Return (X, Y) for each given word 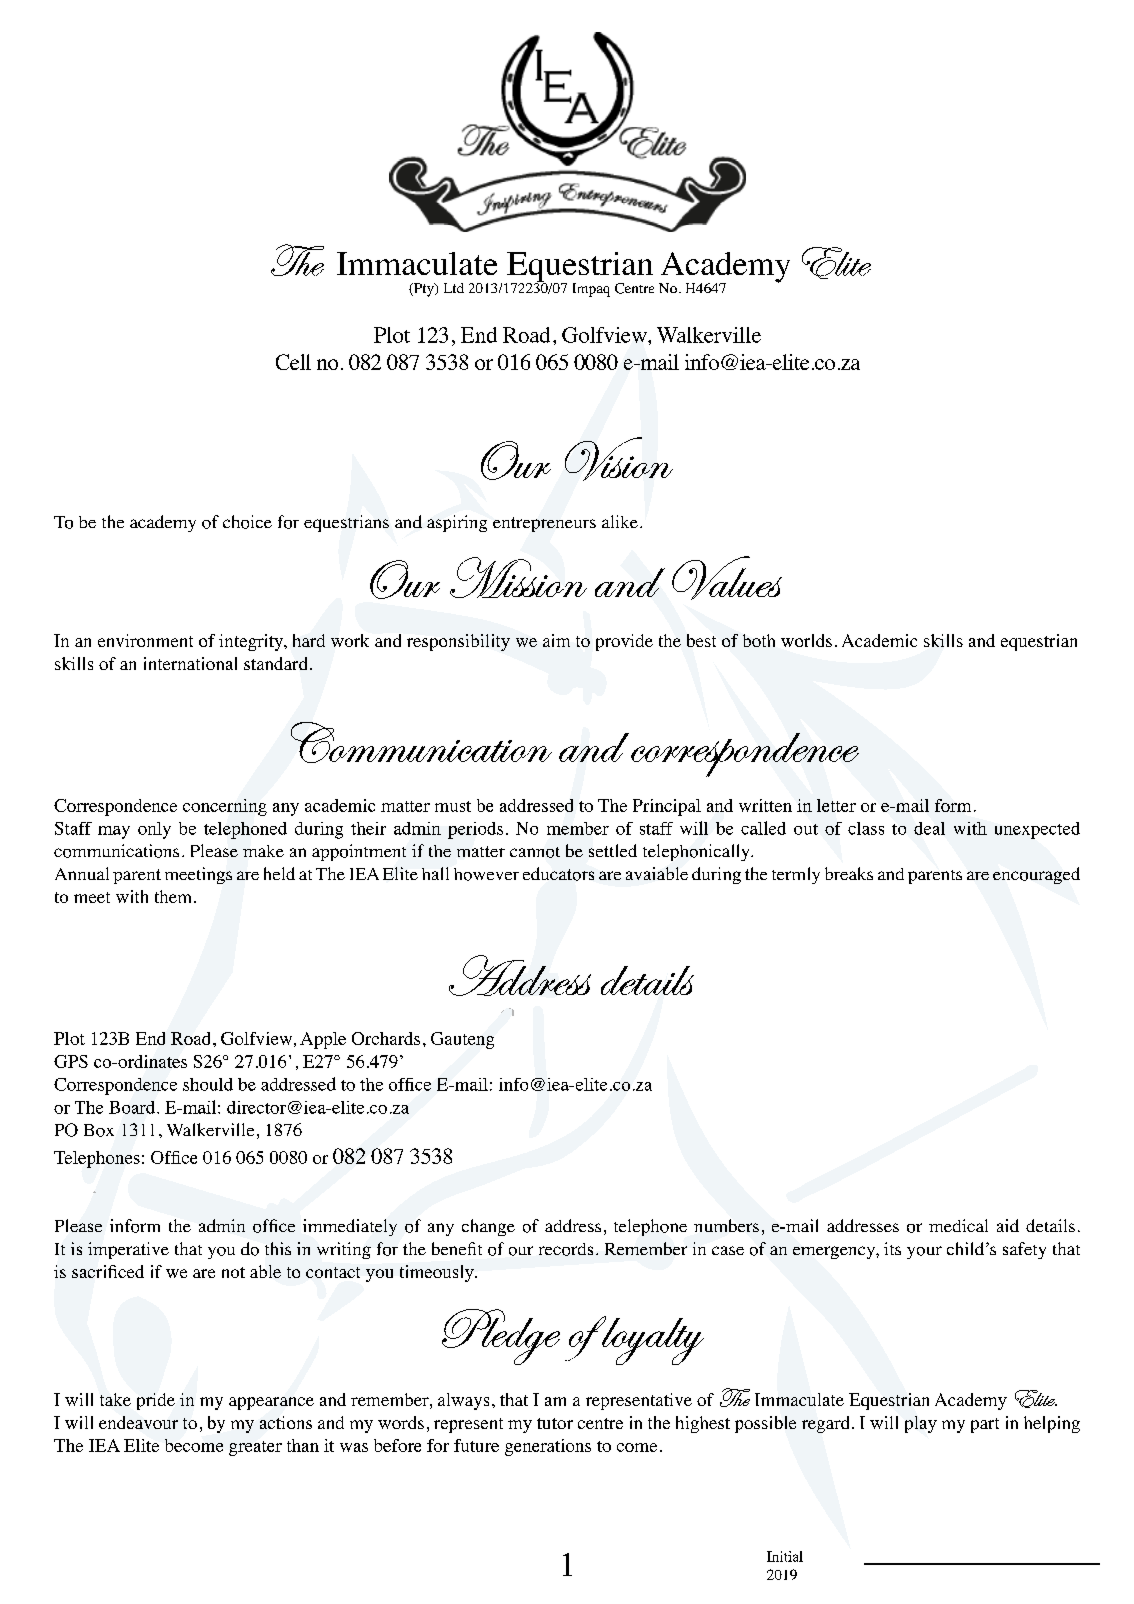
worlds (806, 640)
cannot (535, 852)
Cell (293, 362)
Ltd (454, 288)
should (208, 1084)
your (924, 1252)
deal (929, 828)
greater (255, 1448)
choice (247, 522)
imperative (128, 1250)
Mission (518, 577)
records (566, 1249)
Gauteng (462, 1040)
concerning (225, 807)
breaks (849, 873)
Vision (619, 459)
